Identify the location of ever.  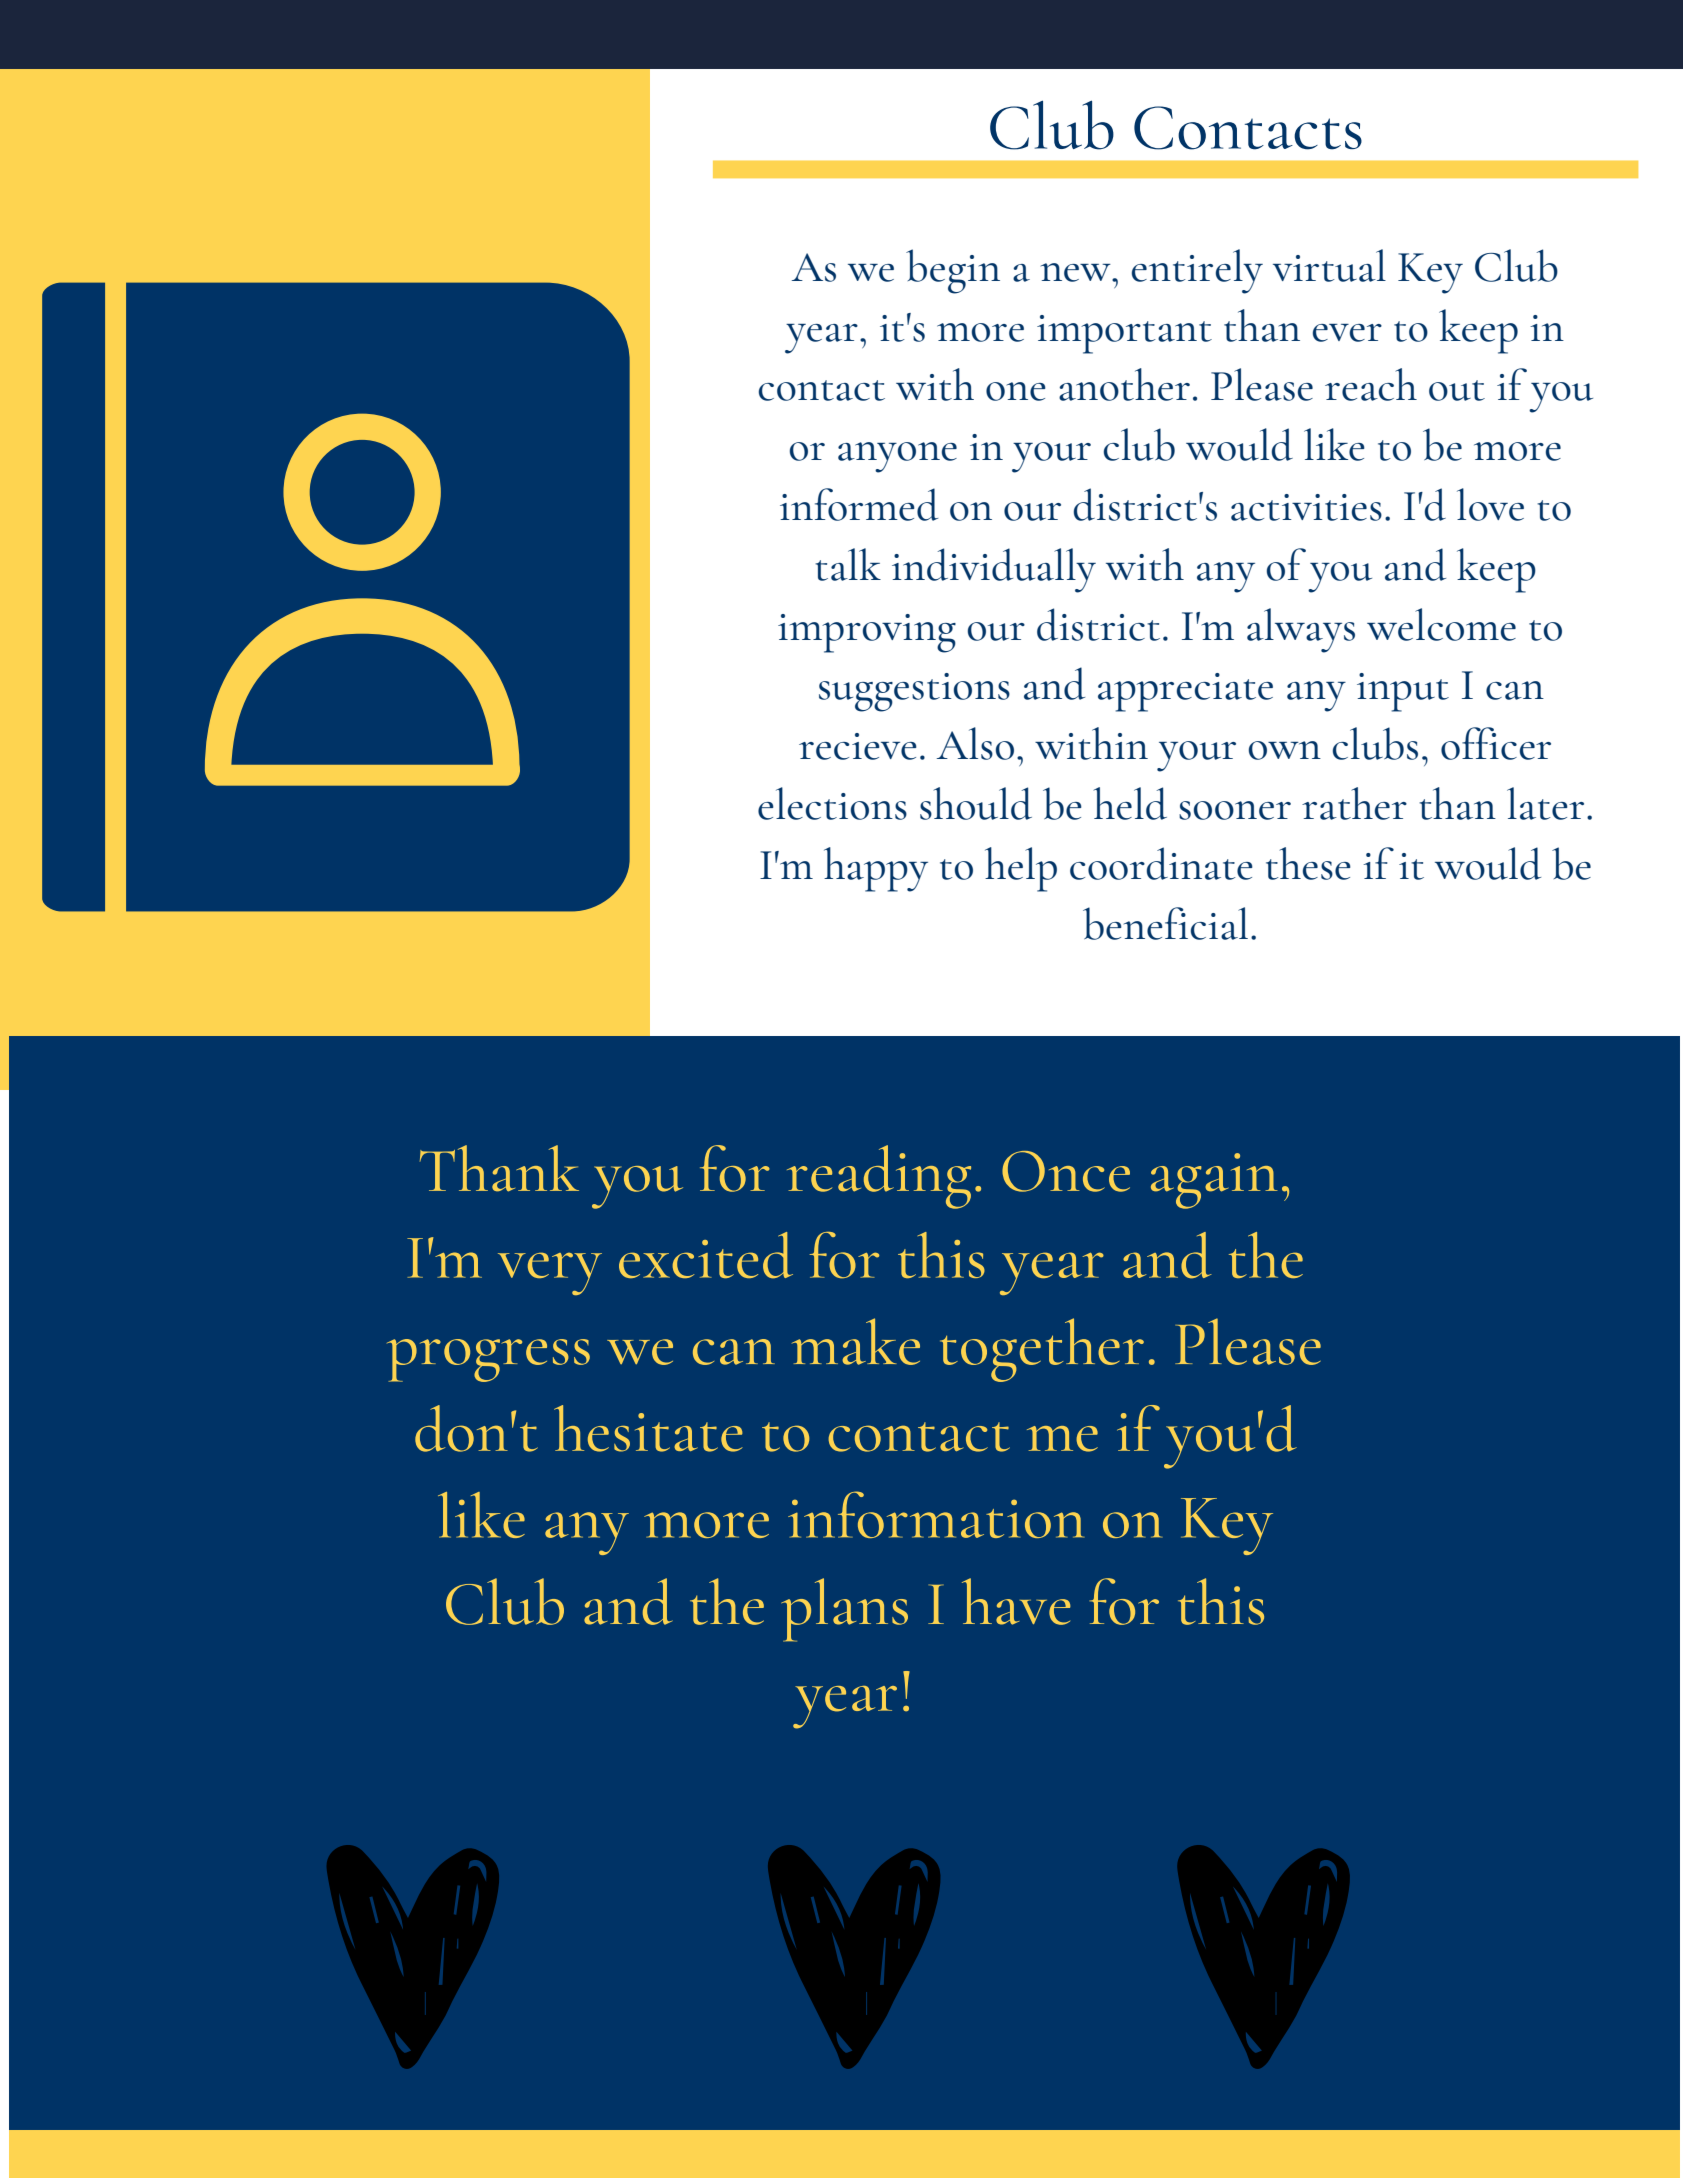
(1347, 333).
